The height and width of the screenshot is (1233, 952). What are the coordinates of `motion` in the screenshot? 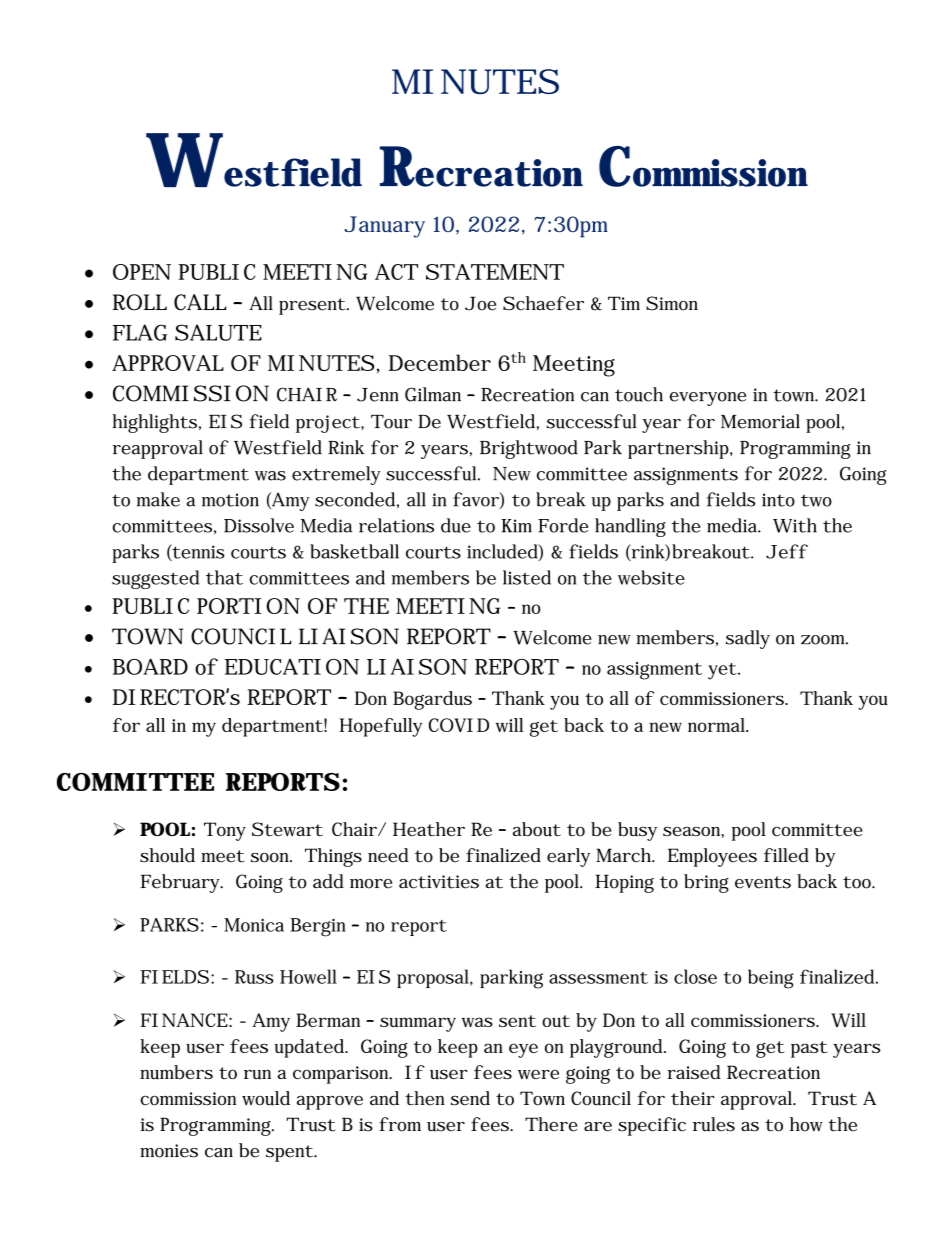 It's located at (230, 500).
